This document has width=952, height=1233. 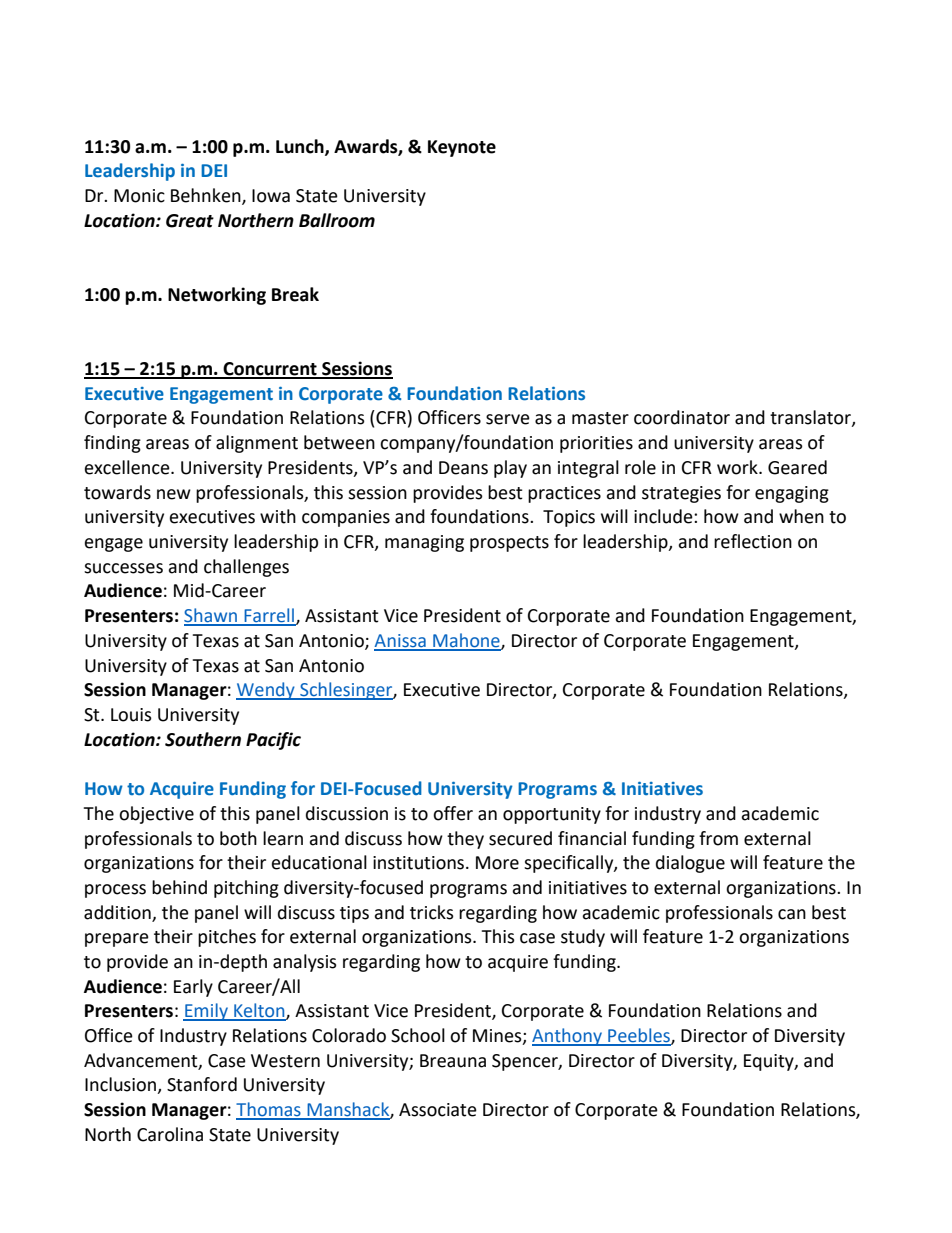 What do you see at coordinates (682, 417) in the document?
I see `coordinator` at bounding box center [682, 417].
